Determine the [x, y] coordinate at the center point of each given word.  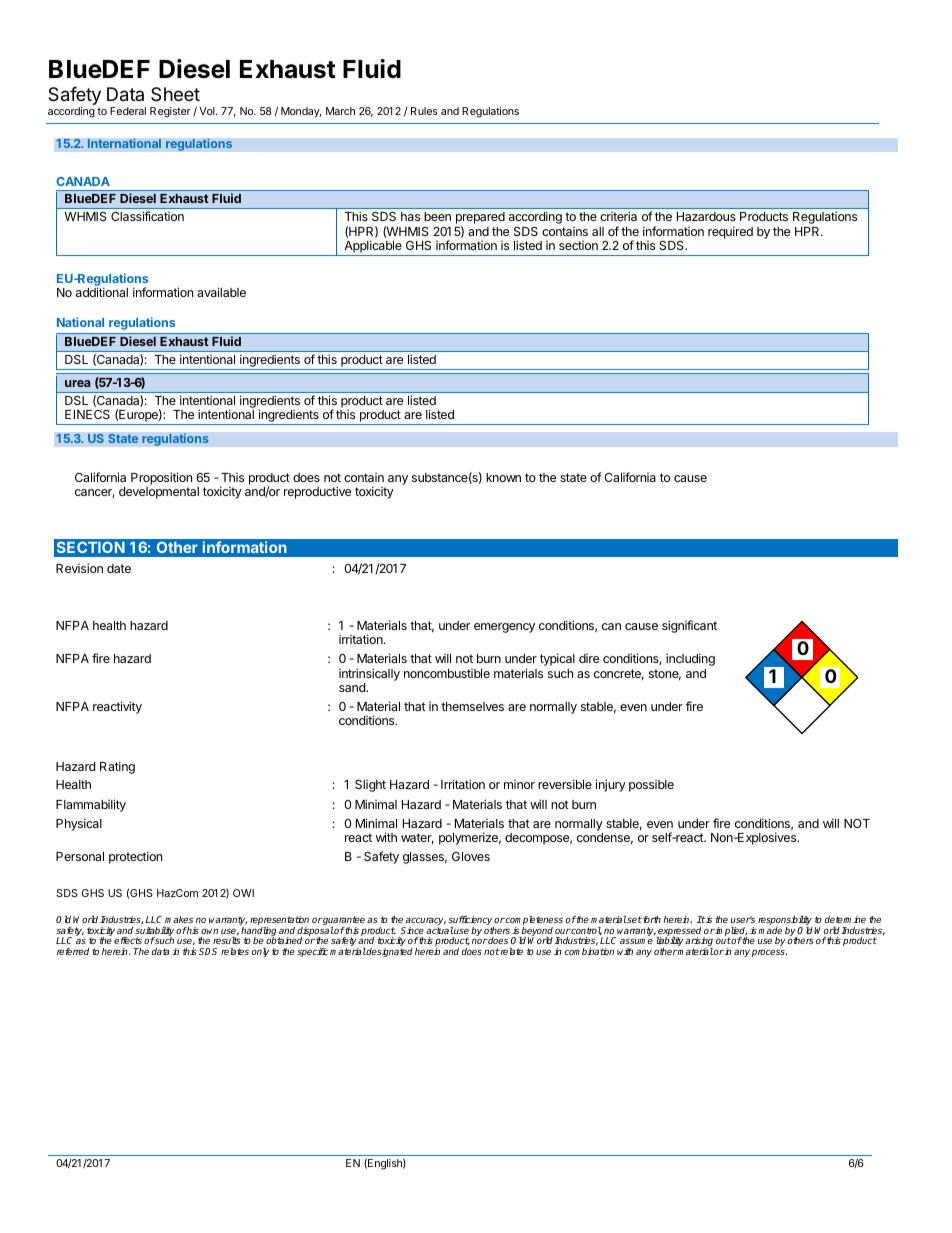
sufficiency [471, 922]
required [730, 232]
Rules [424, 111]
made [770, 930]
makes [179, 919]
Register [170, 112]
